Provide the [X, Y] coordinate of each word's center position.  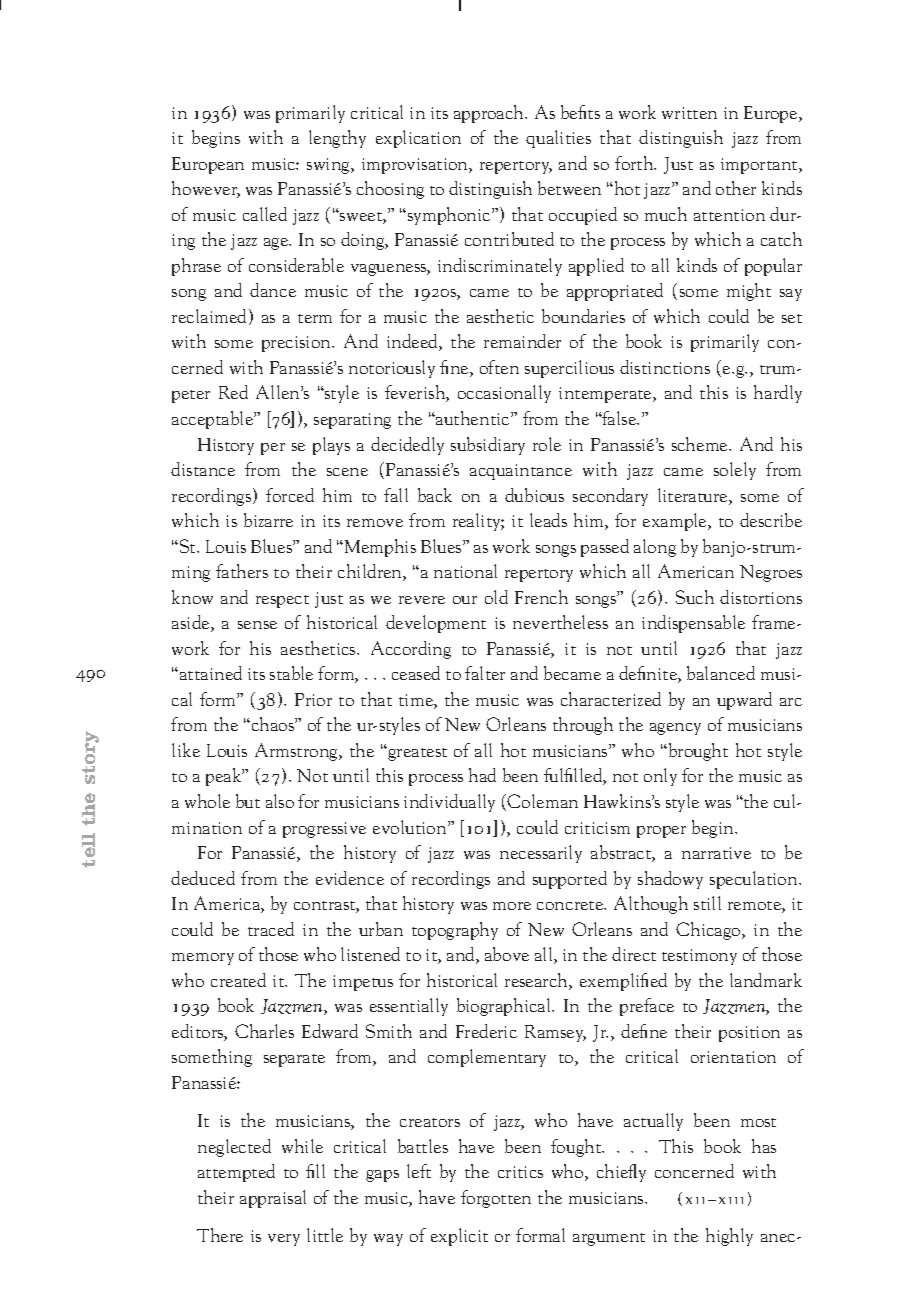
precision [298, 344]
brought [697, 752]
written [689, 113]
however [206, 189]
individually [449, 803]
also [280, 801]
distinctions [665, 367]
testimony [699, 957]
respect [282, 601]
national [465, 571]
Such [695, 597]
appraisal [273, 1199]
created [238, 980]
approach [490, 114]
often [499, 367]
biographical [505, 1007]
